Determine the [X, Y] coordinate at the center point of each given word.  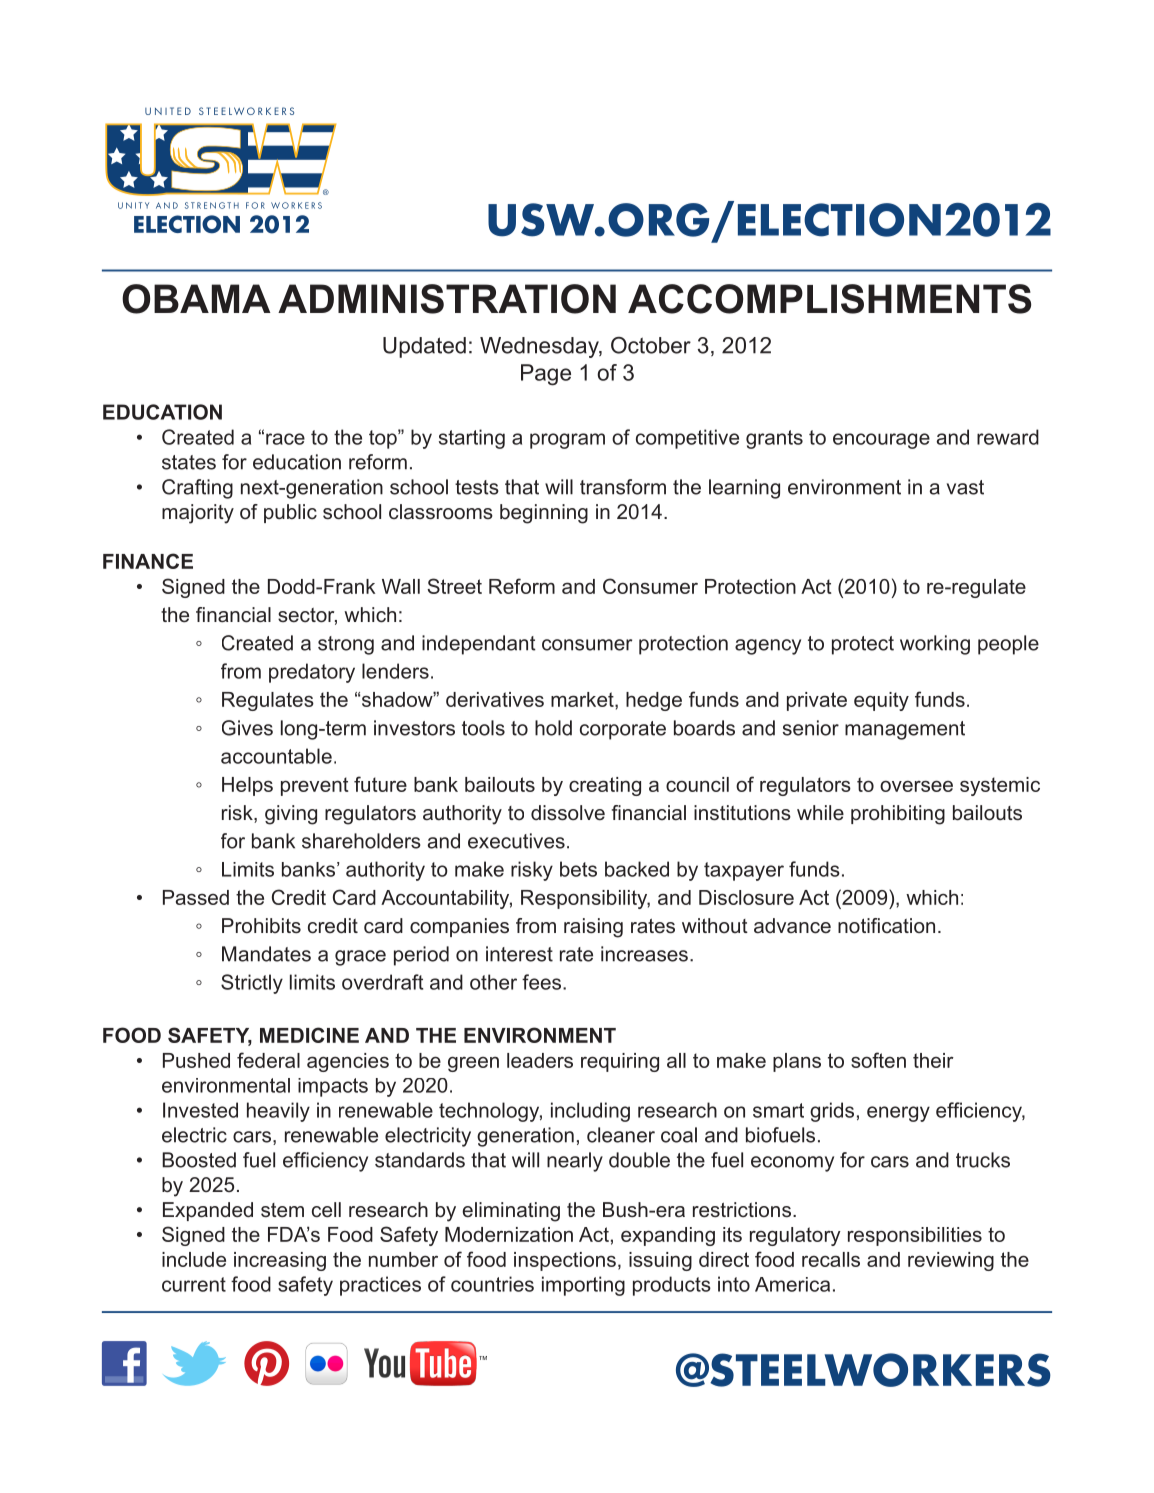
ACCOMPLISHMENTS [829, 299]
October [651, 345]
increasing [280, 1261]
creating [605, 786]
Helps [247, 786]
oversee [916, 786]
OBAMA [196, 299]
